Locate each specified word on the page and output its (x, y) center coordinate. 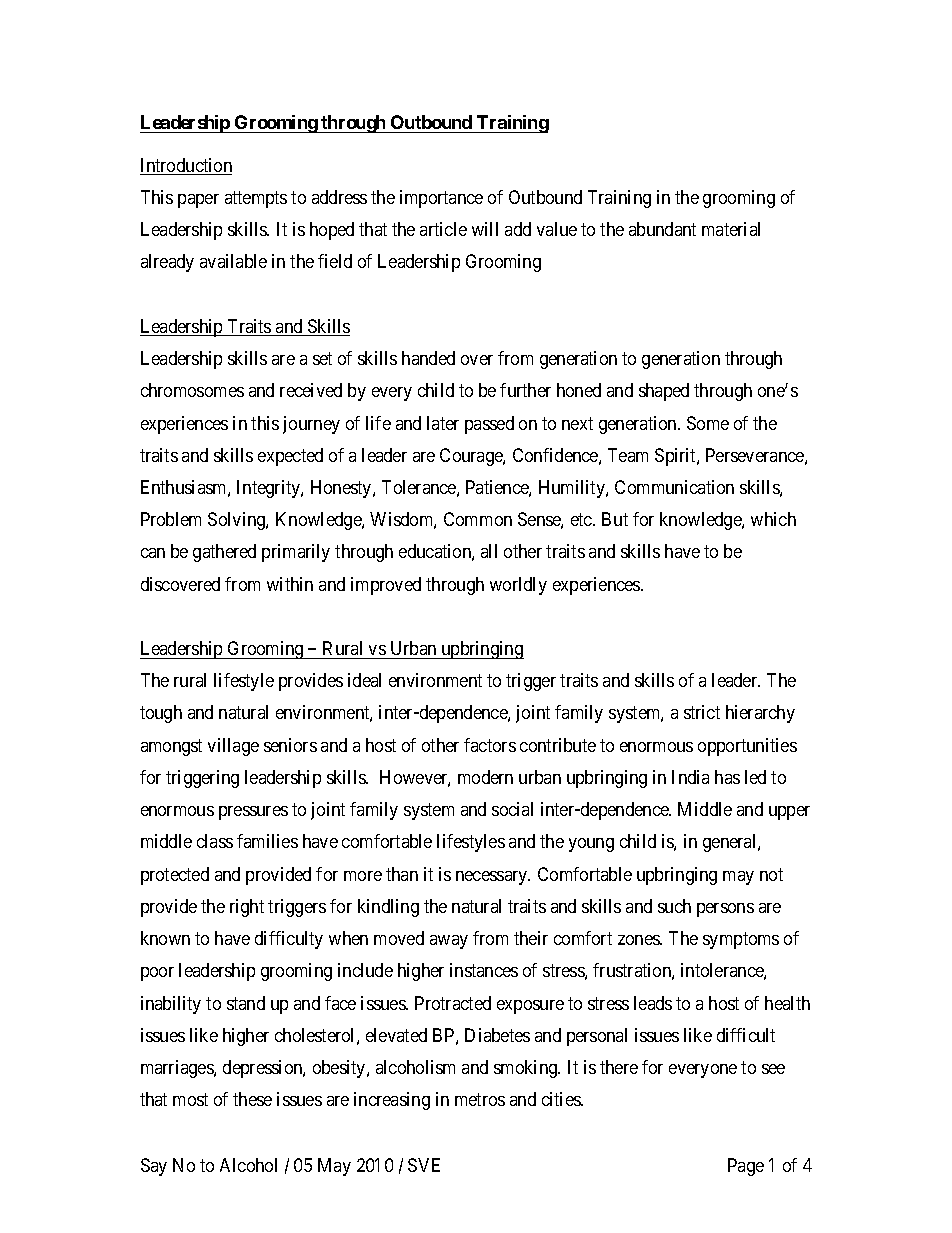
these (252, 1099)
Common (478, 519)
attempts (256, 199)
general (731, 843)
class (215, 841)
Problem (171, 519)
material (731, 229)
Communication (674, 487)
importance (441, 199)
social (512, 809)
